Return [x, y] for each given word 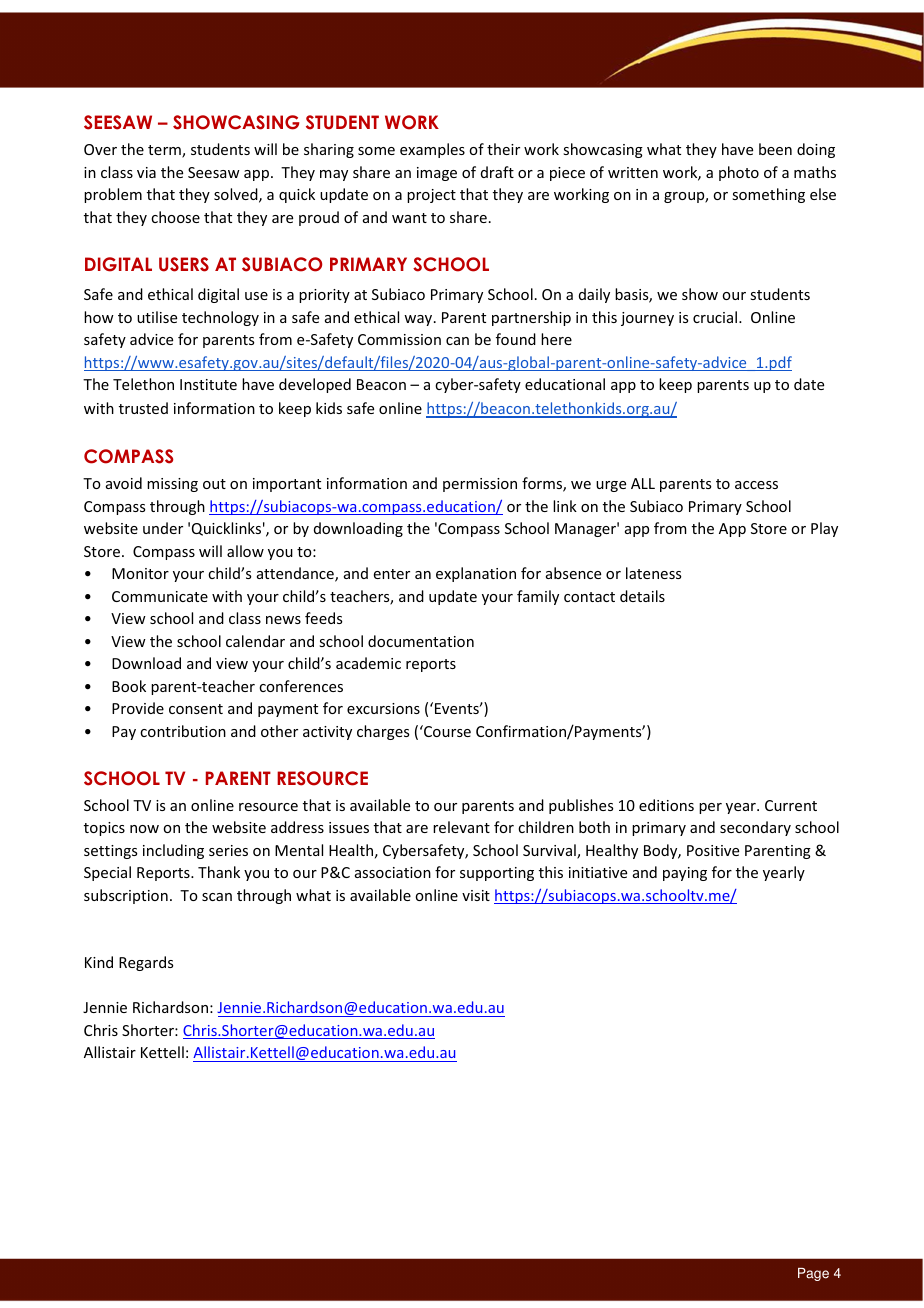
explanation [476, 574]
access [756, 485]
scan [217, 897]
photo [739, 173]
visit [476, 895]
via [146, 172]
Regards [146, 963]
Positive [713, 850]
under [163, 528]
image [437, 174]
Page [813, 1274]
